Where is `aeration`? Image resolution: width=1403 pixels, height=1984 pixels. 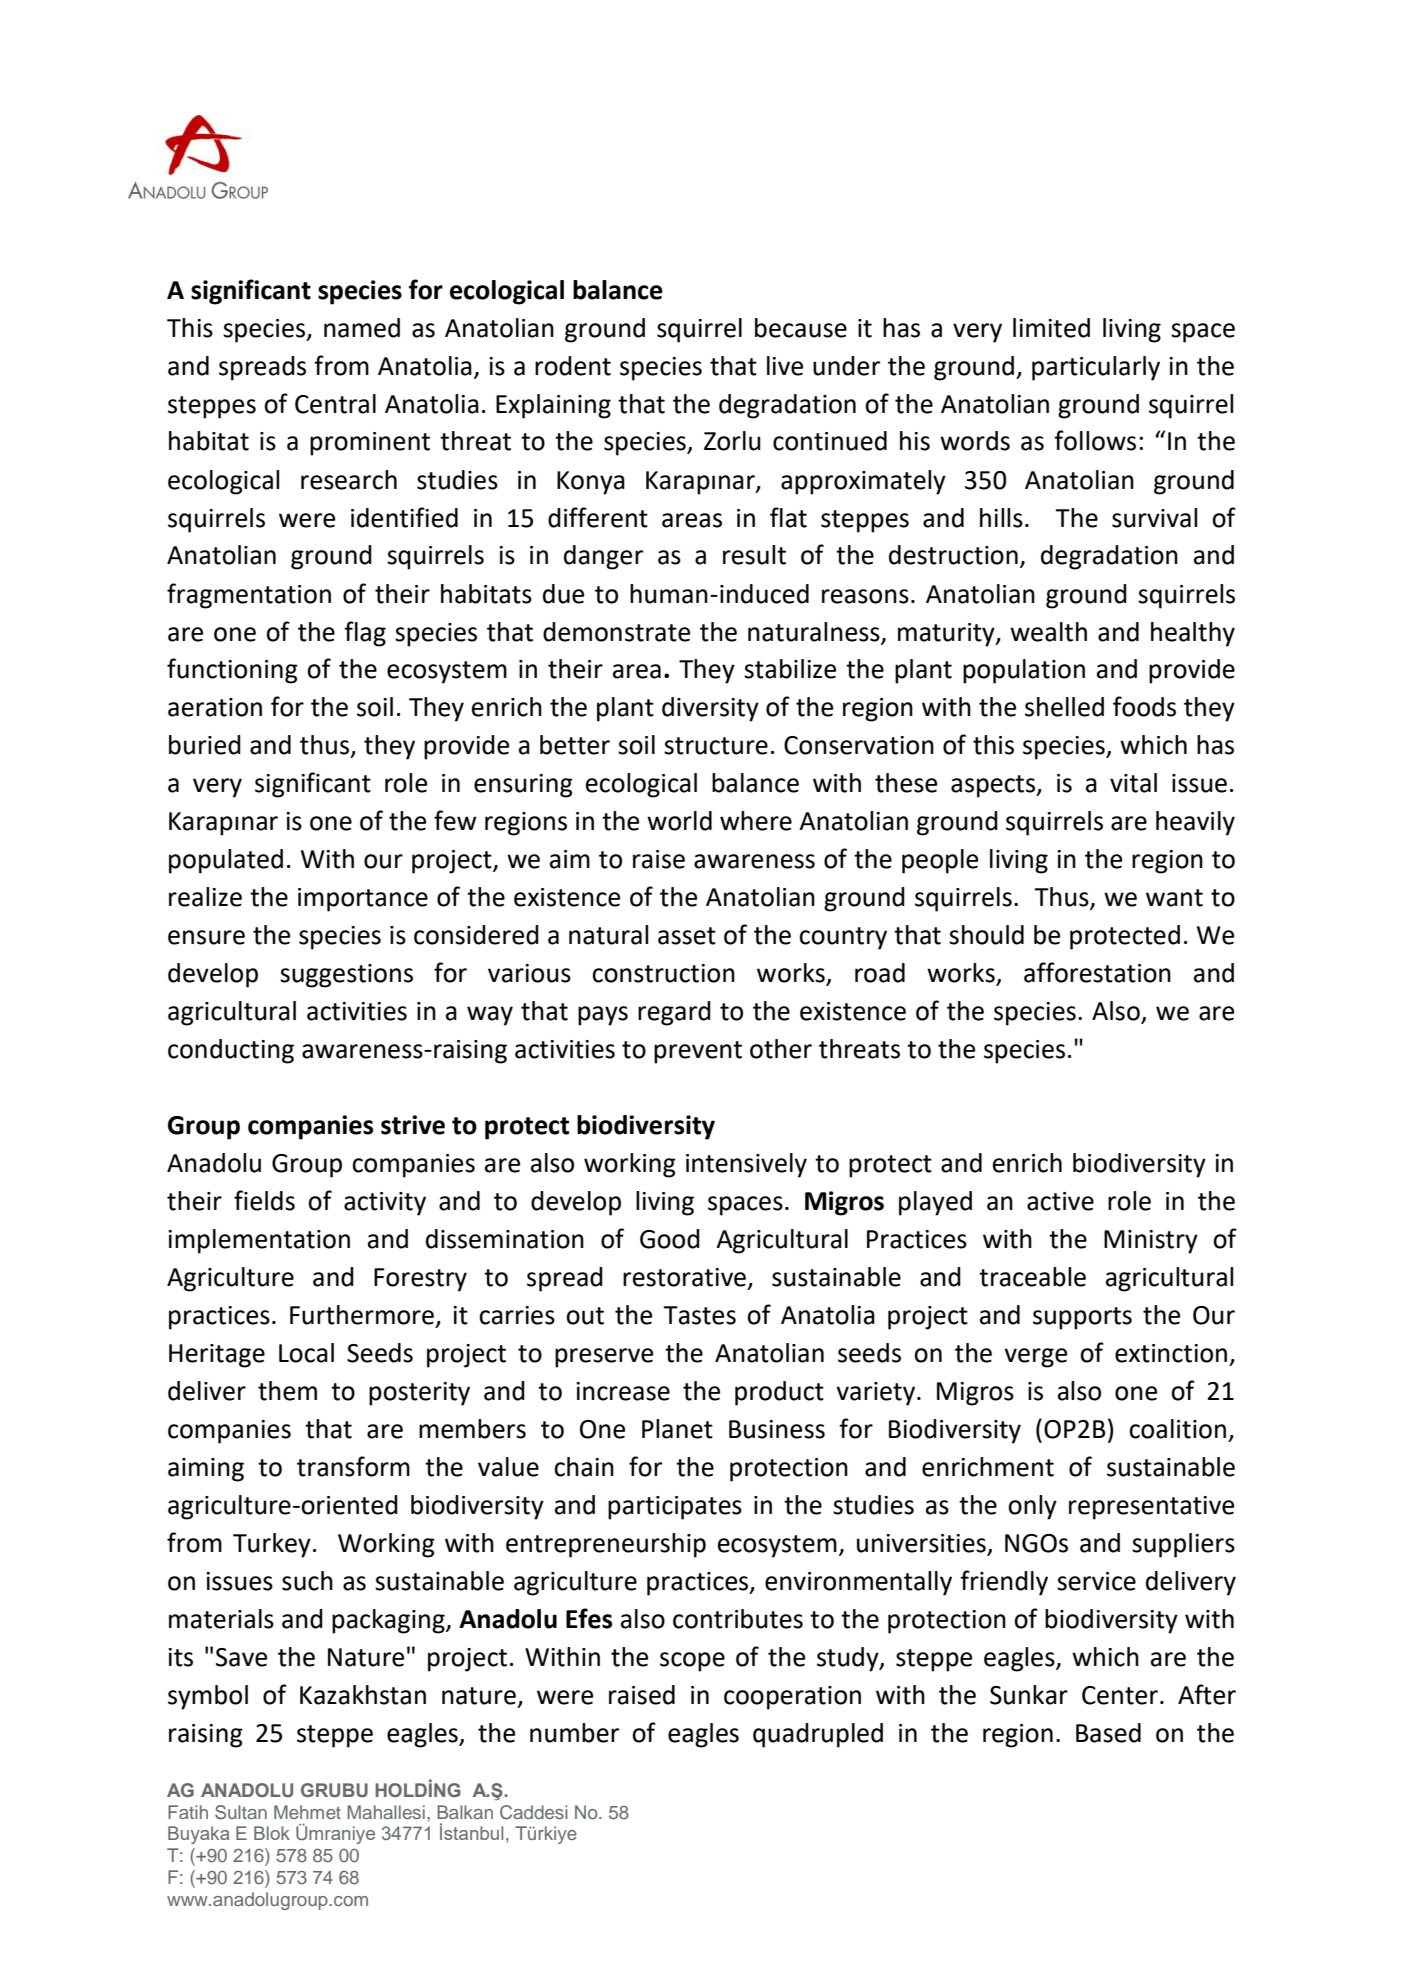 aeration is located at coordinates (215, 707).
